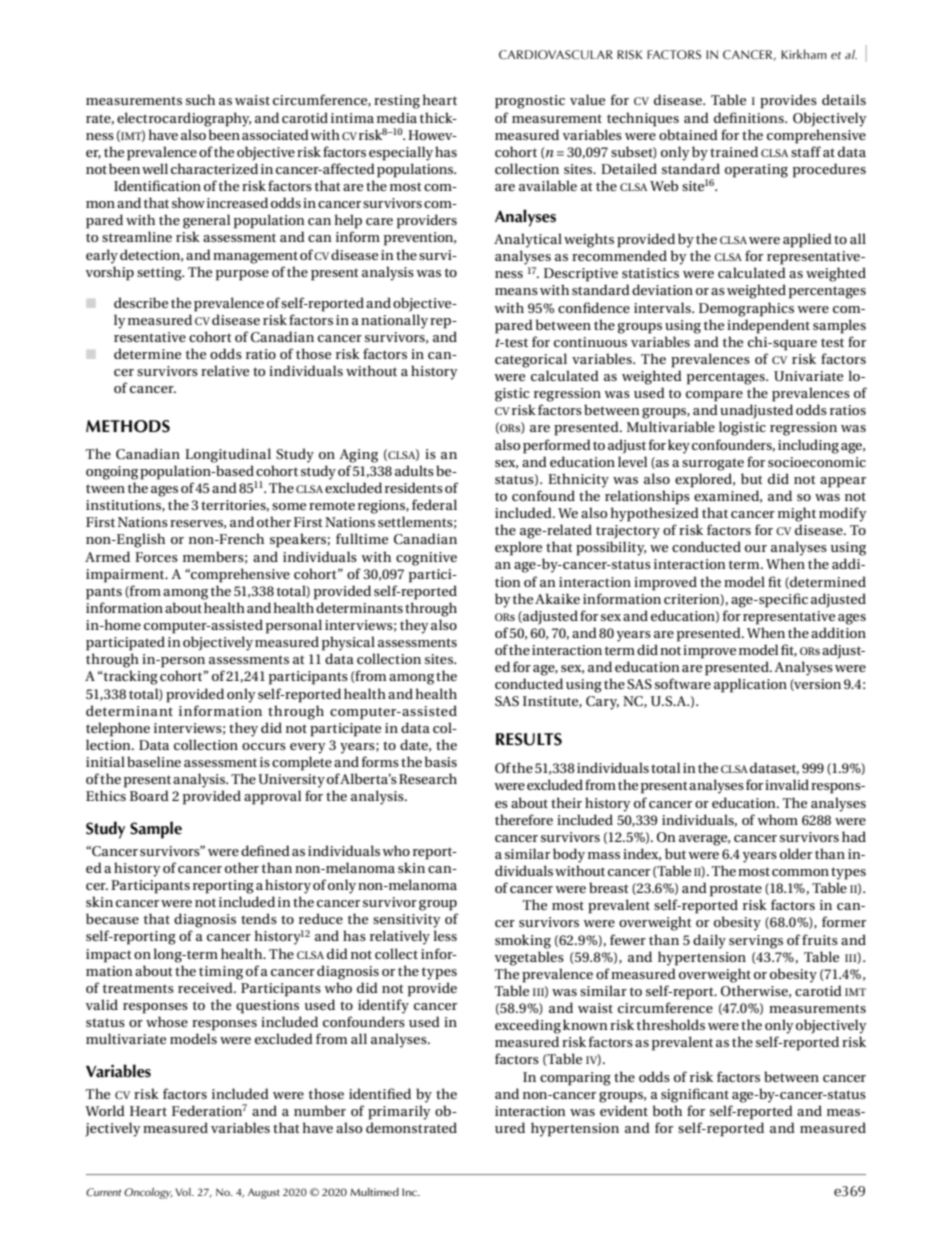 The width and height of the page is (952, 1233). I want to click on primarily, so click(399, 1112).
